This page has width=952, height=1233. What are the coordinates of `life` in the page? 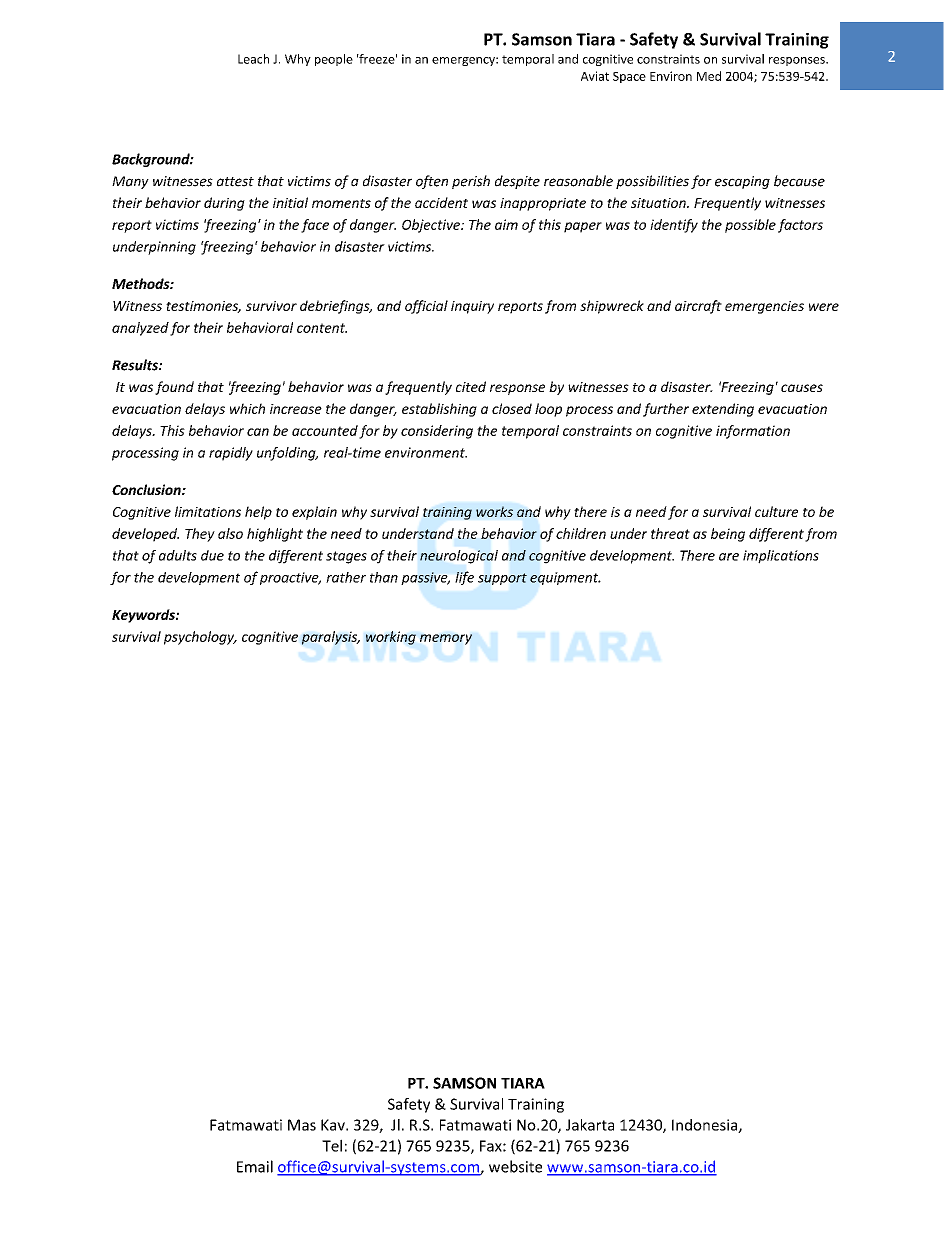 It's located at (464, 578).
